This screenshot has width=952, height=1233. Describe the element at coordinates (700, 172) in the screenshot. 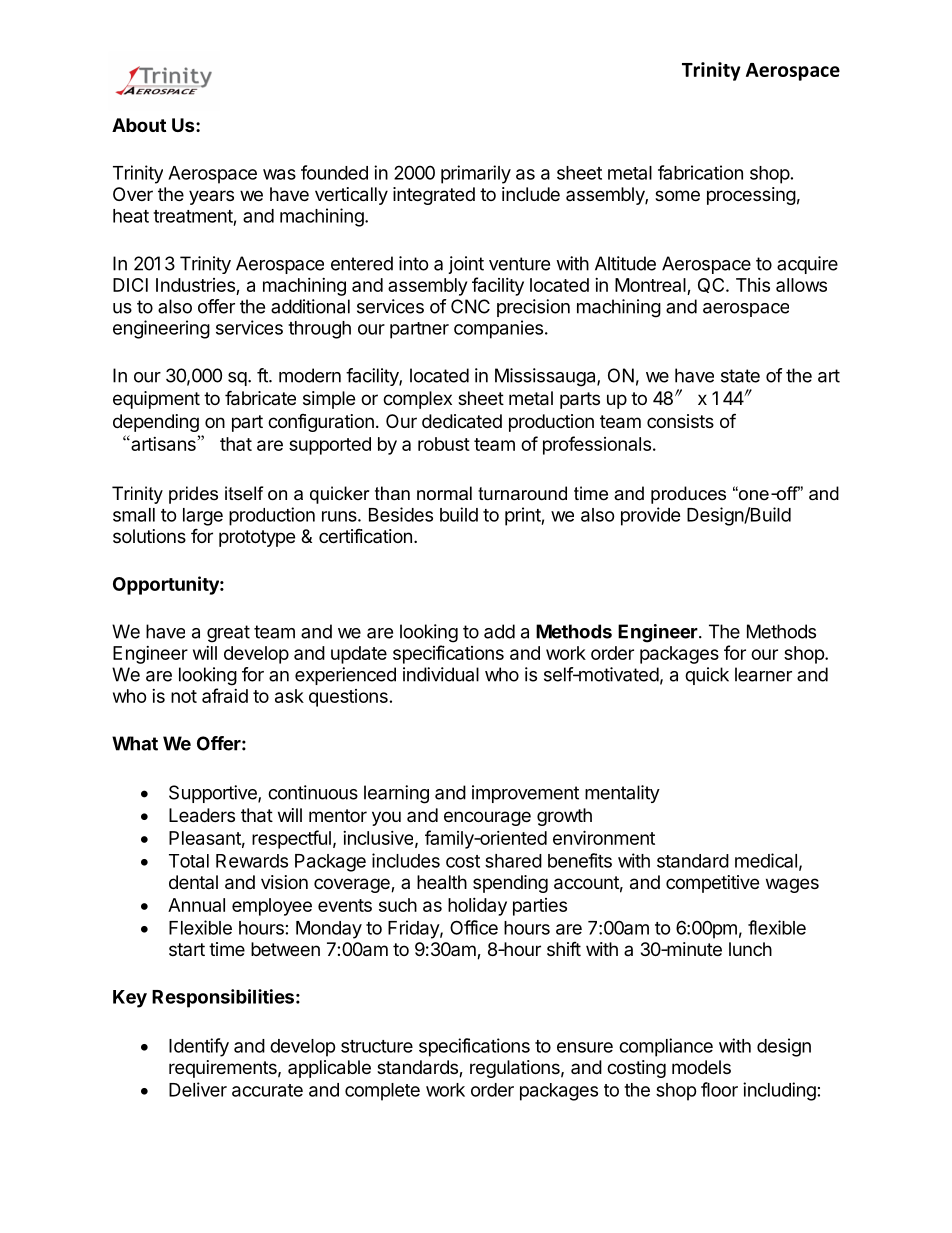

I see `fabrication` at that location.
